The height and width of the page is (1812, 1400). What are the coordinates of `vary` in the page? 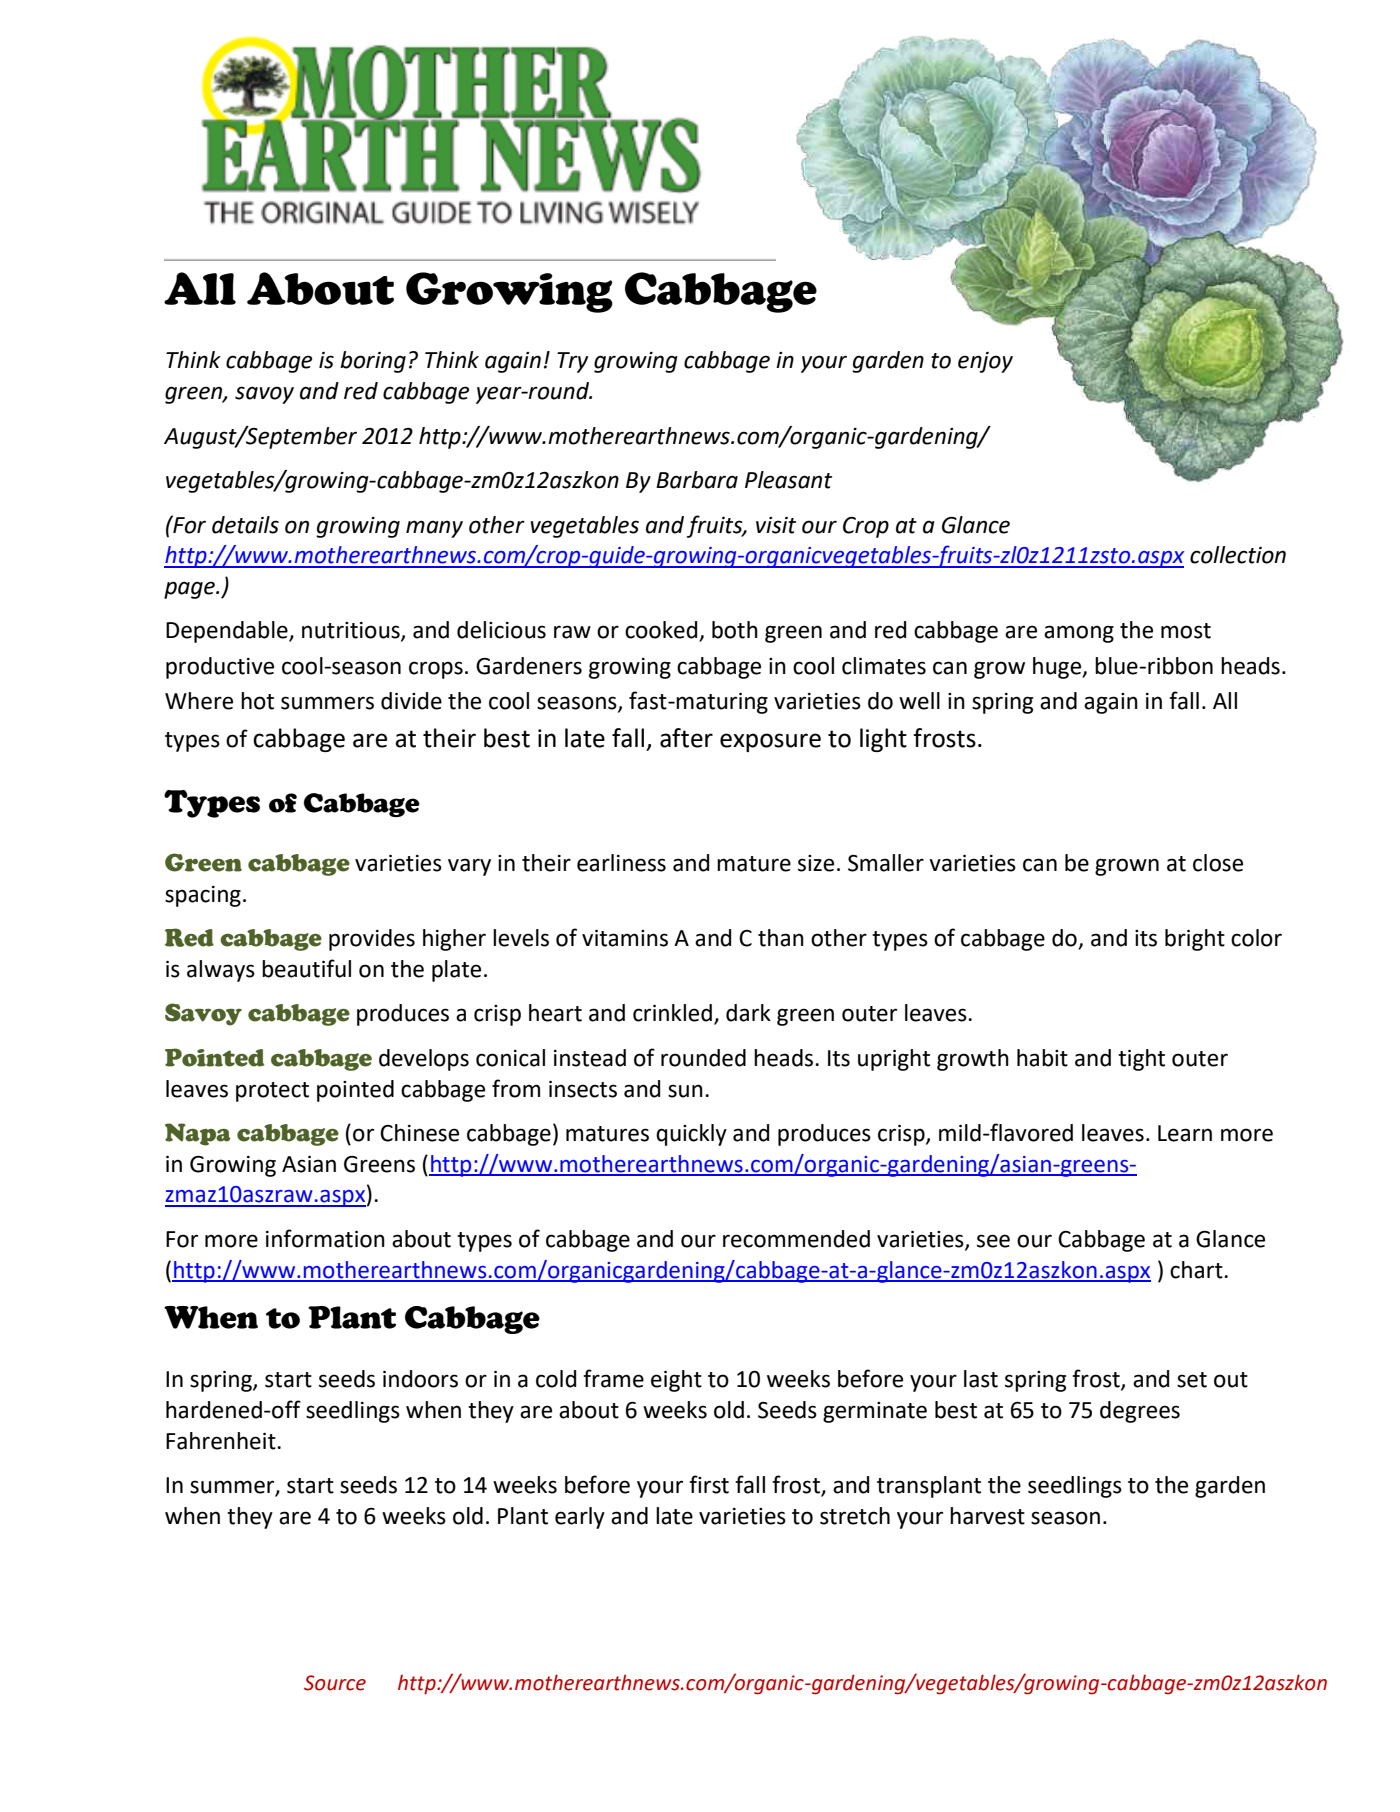 It's located at (469, 867).
